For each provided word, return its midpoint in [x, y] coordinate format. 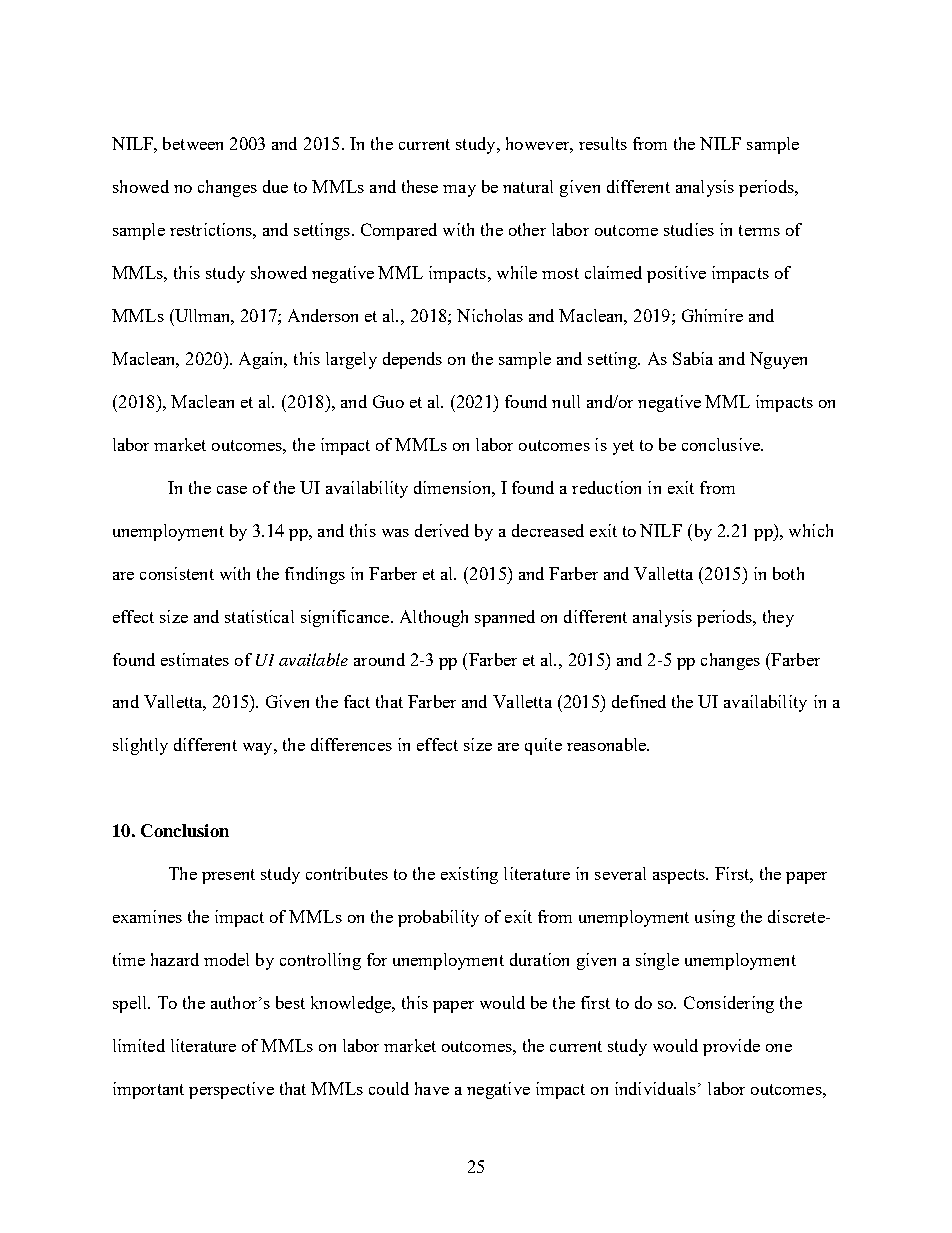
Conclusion [185, 830]
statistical [259, 616]
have [432, 1088]
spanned [505, 618]
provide [731, 1047]
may [459, 191]
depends [412, 360]
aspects [680, 876]
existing [469, 875]
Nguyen [778, 360]
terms [759, 230]
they [778, 618]
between [193, 143]
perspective [231, 1090]
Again [262, 360]
